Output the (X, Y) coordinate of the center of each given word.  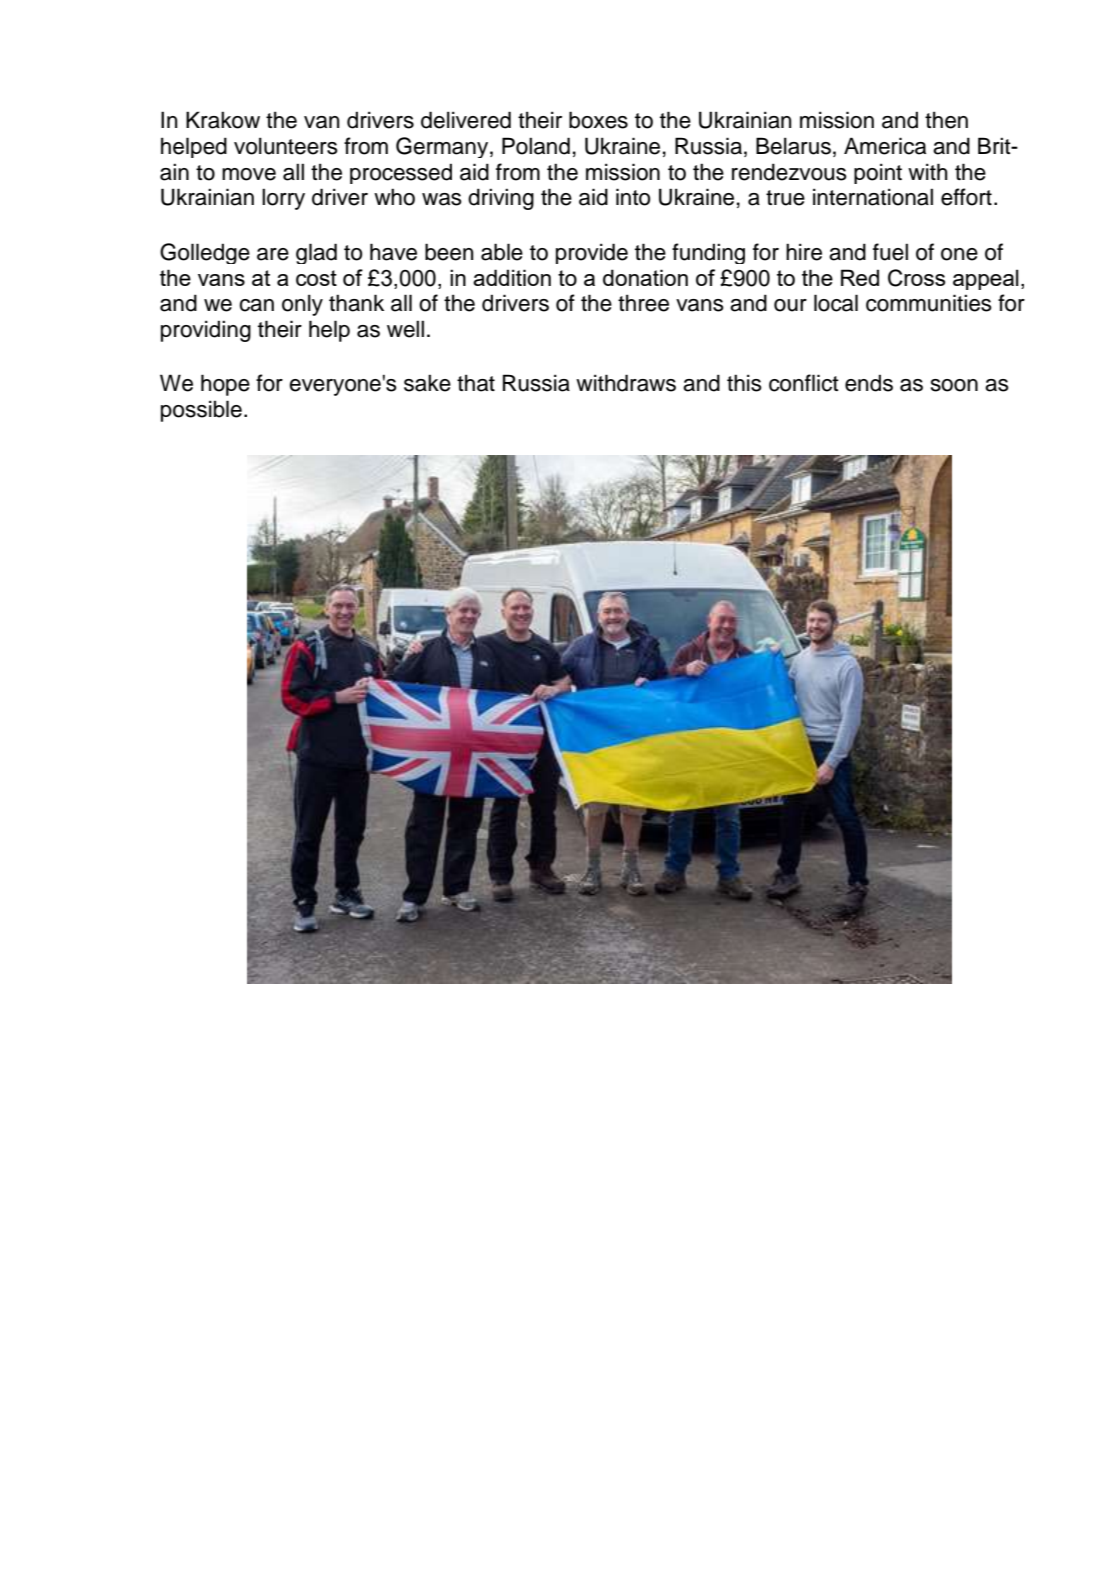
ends (869, 383)
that (476, 383)
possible (201, 411)
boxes (598, 120)
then (946, 120)
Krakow (223, 120)
